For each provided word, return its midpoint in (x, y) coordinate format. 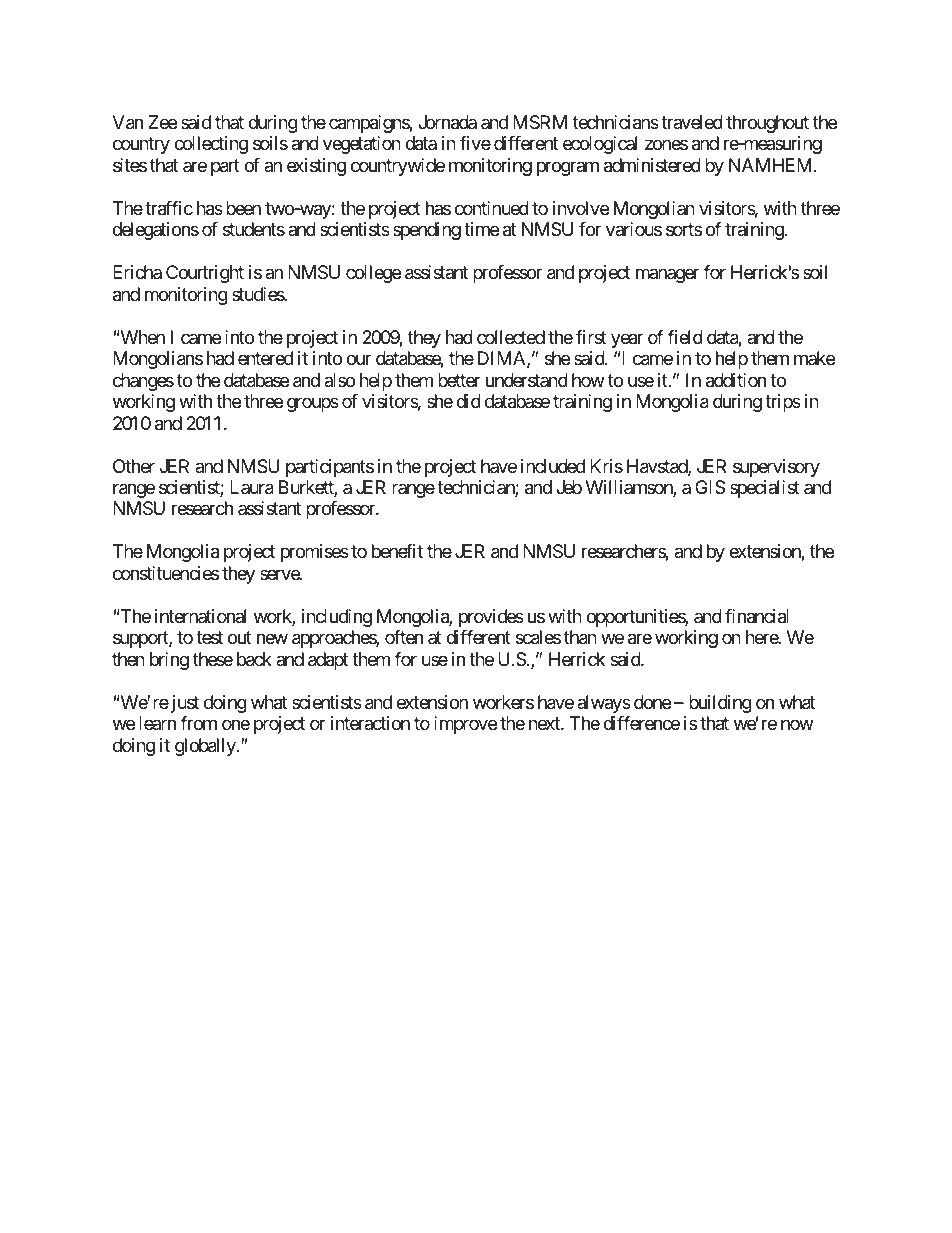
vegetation (362, 145)
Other (134, 466)
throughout (767, 124)
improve (465, 725)
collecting (211, 145)
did (468, 401)
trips (783, 403)
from (198, 723)
